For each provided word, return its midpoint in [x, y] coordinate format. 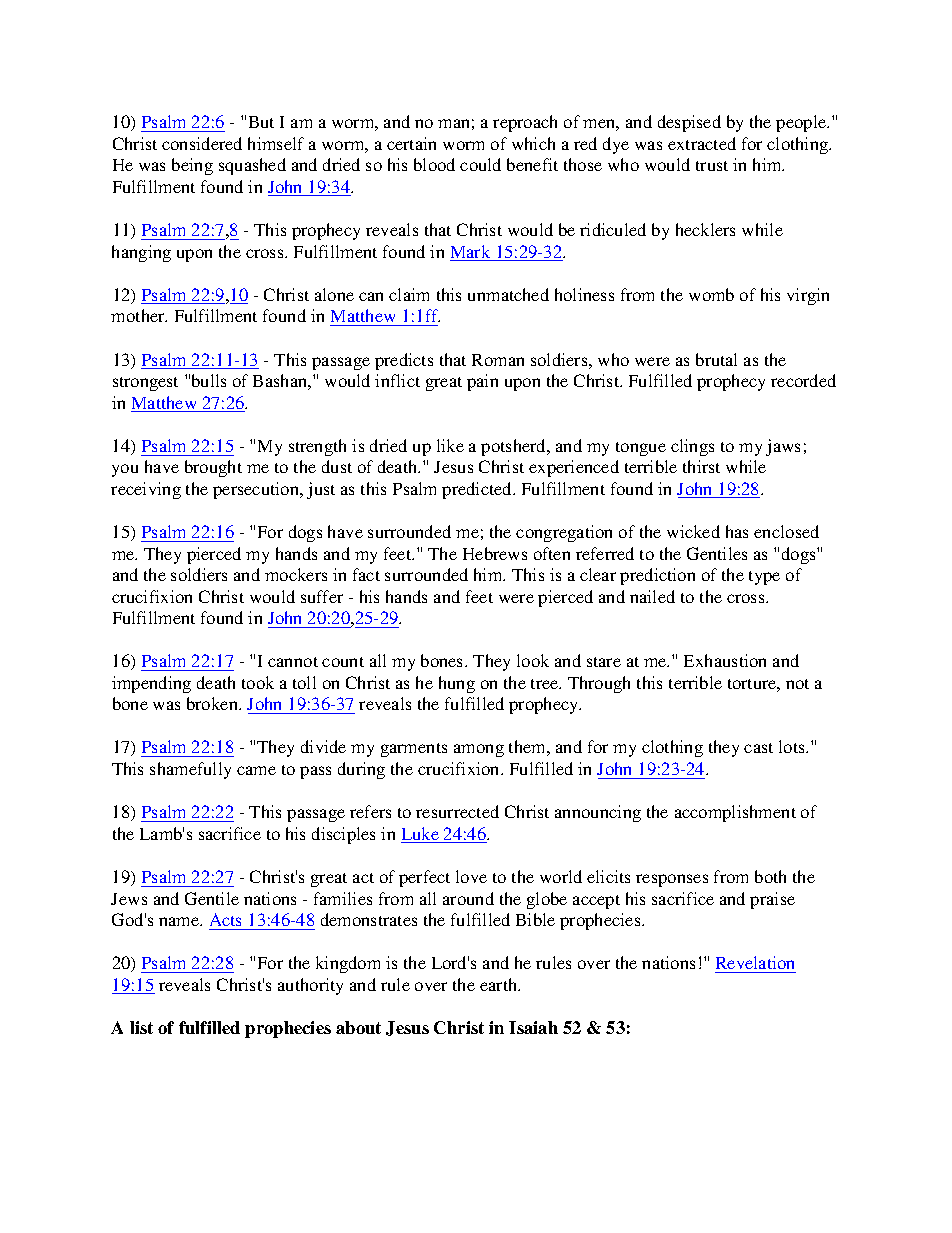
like [450, 445]
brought [213, 468]
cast [758, 748]
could [480, 164]
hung [457, 684]
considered [202, 143]
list [141, 1027]
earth [500, 984]
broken [214, 703]
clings [692, 447]
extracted [702, 143]
